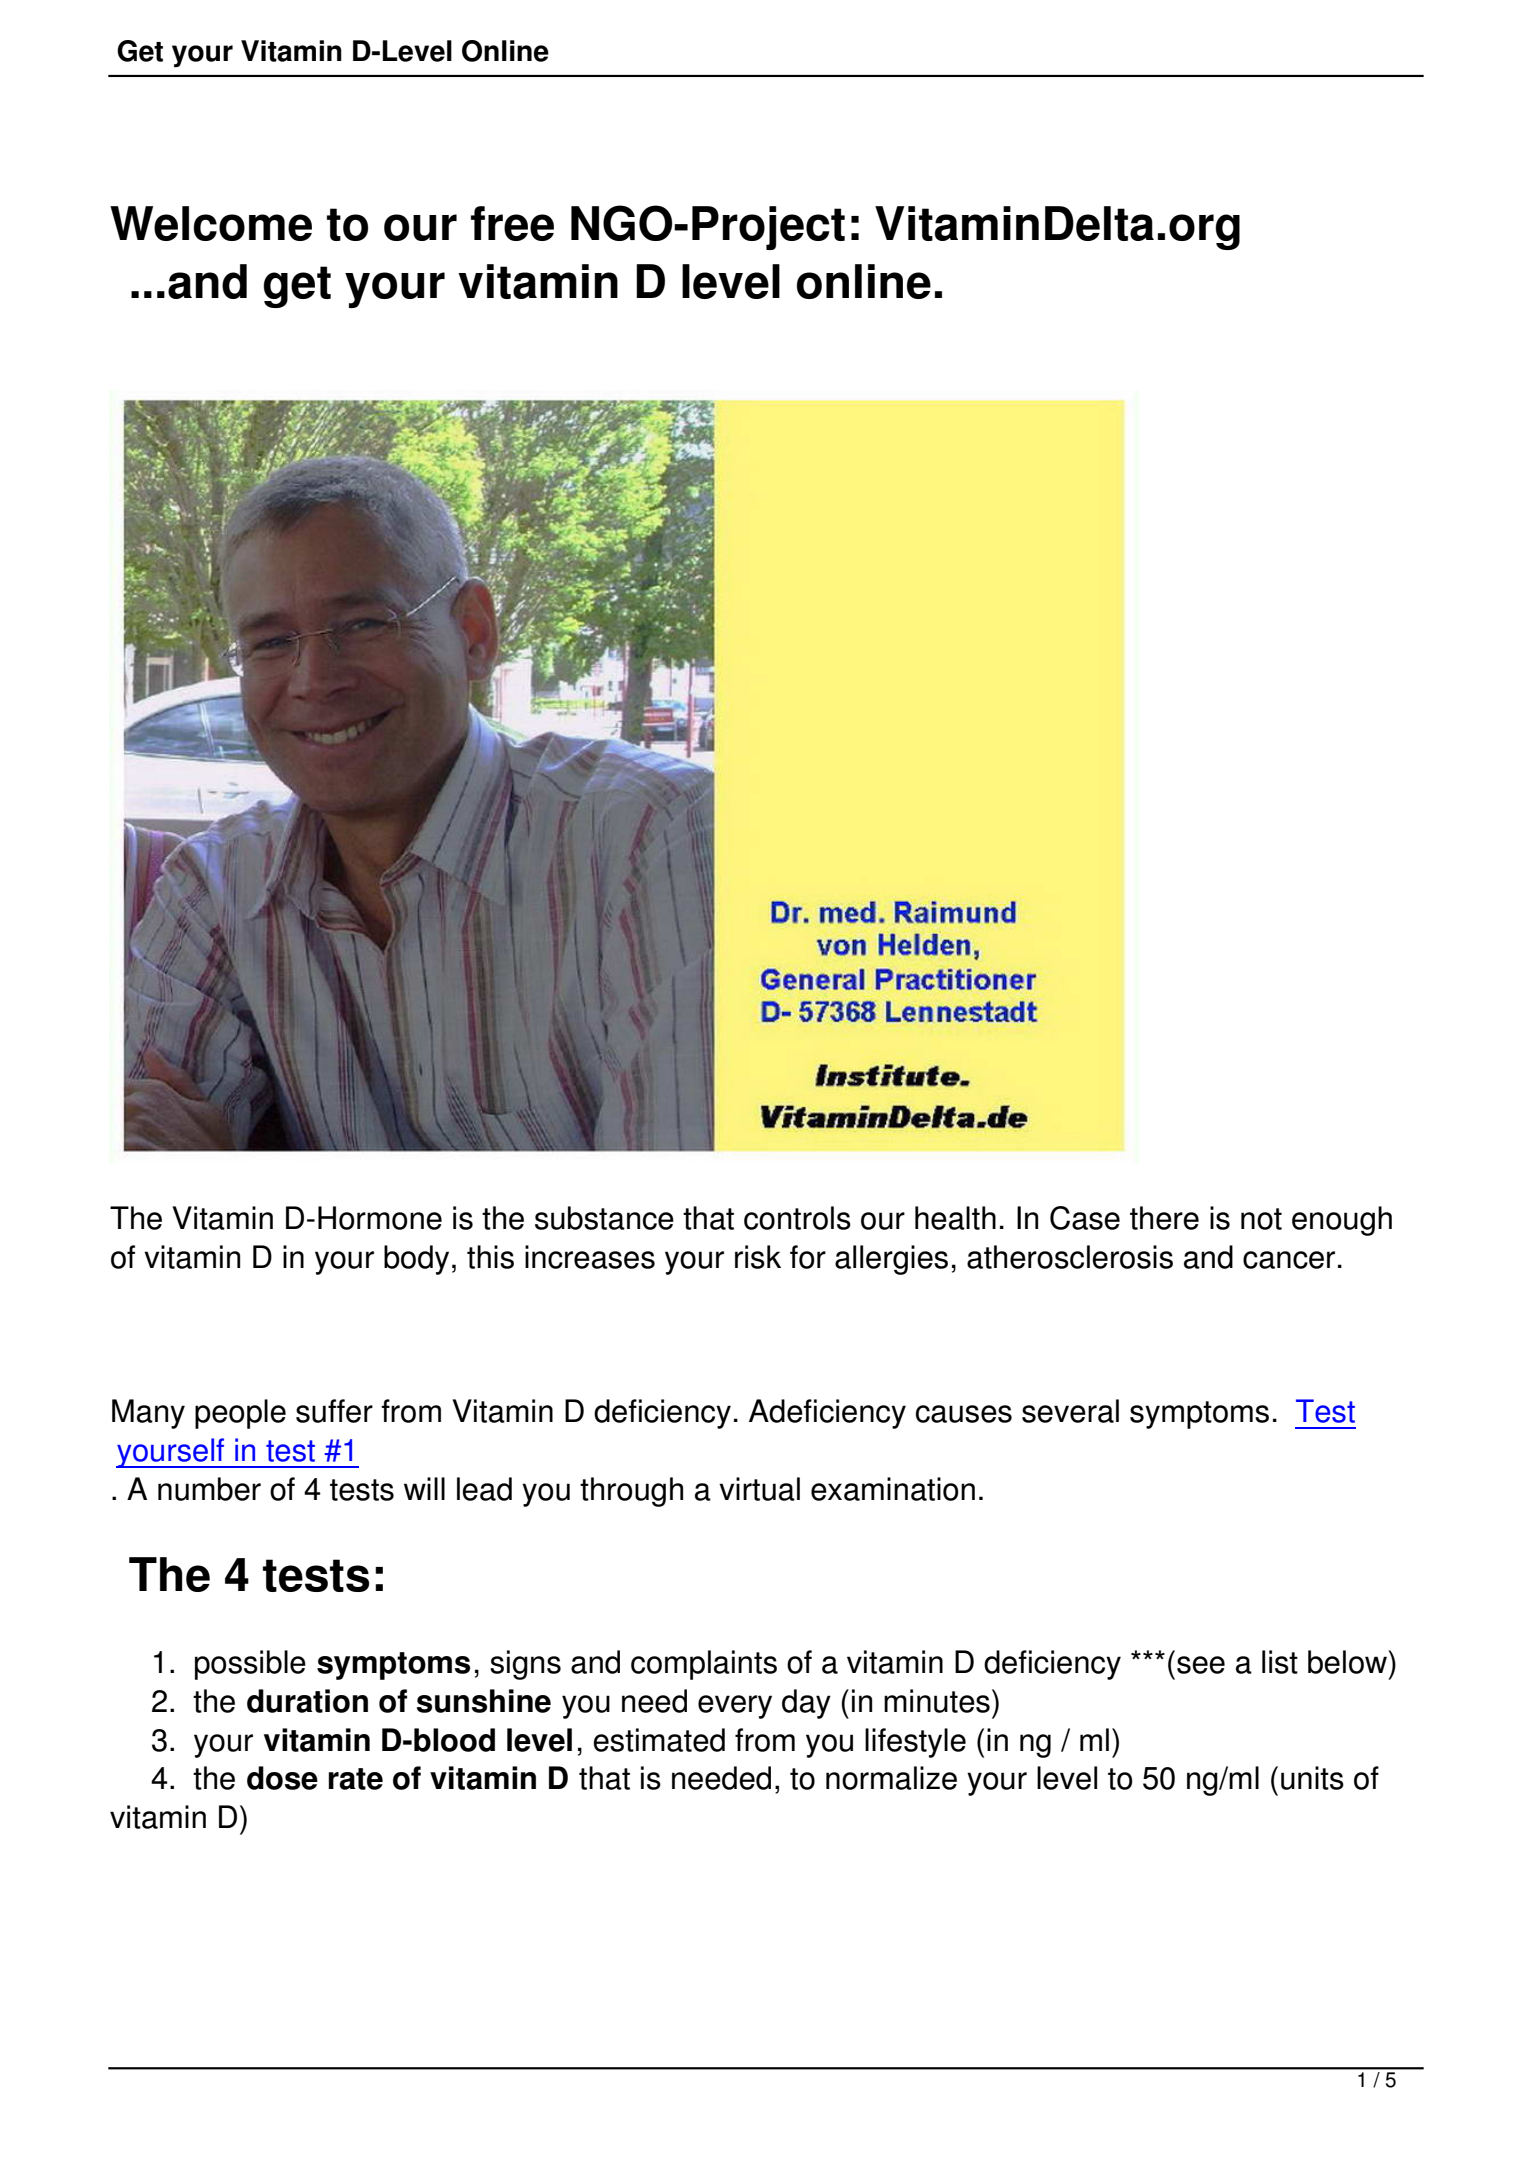  I want to click on Case, so click(1085, 1218).
